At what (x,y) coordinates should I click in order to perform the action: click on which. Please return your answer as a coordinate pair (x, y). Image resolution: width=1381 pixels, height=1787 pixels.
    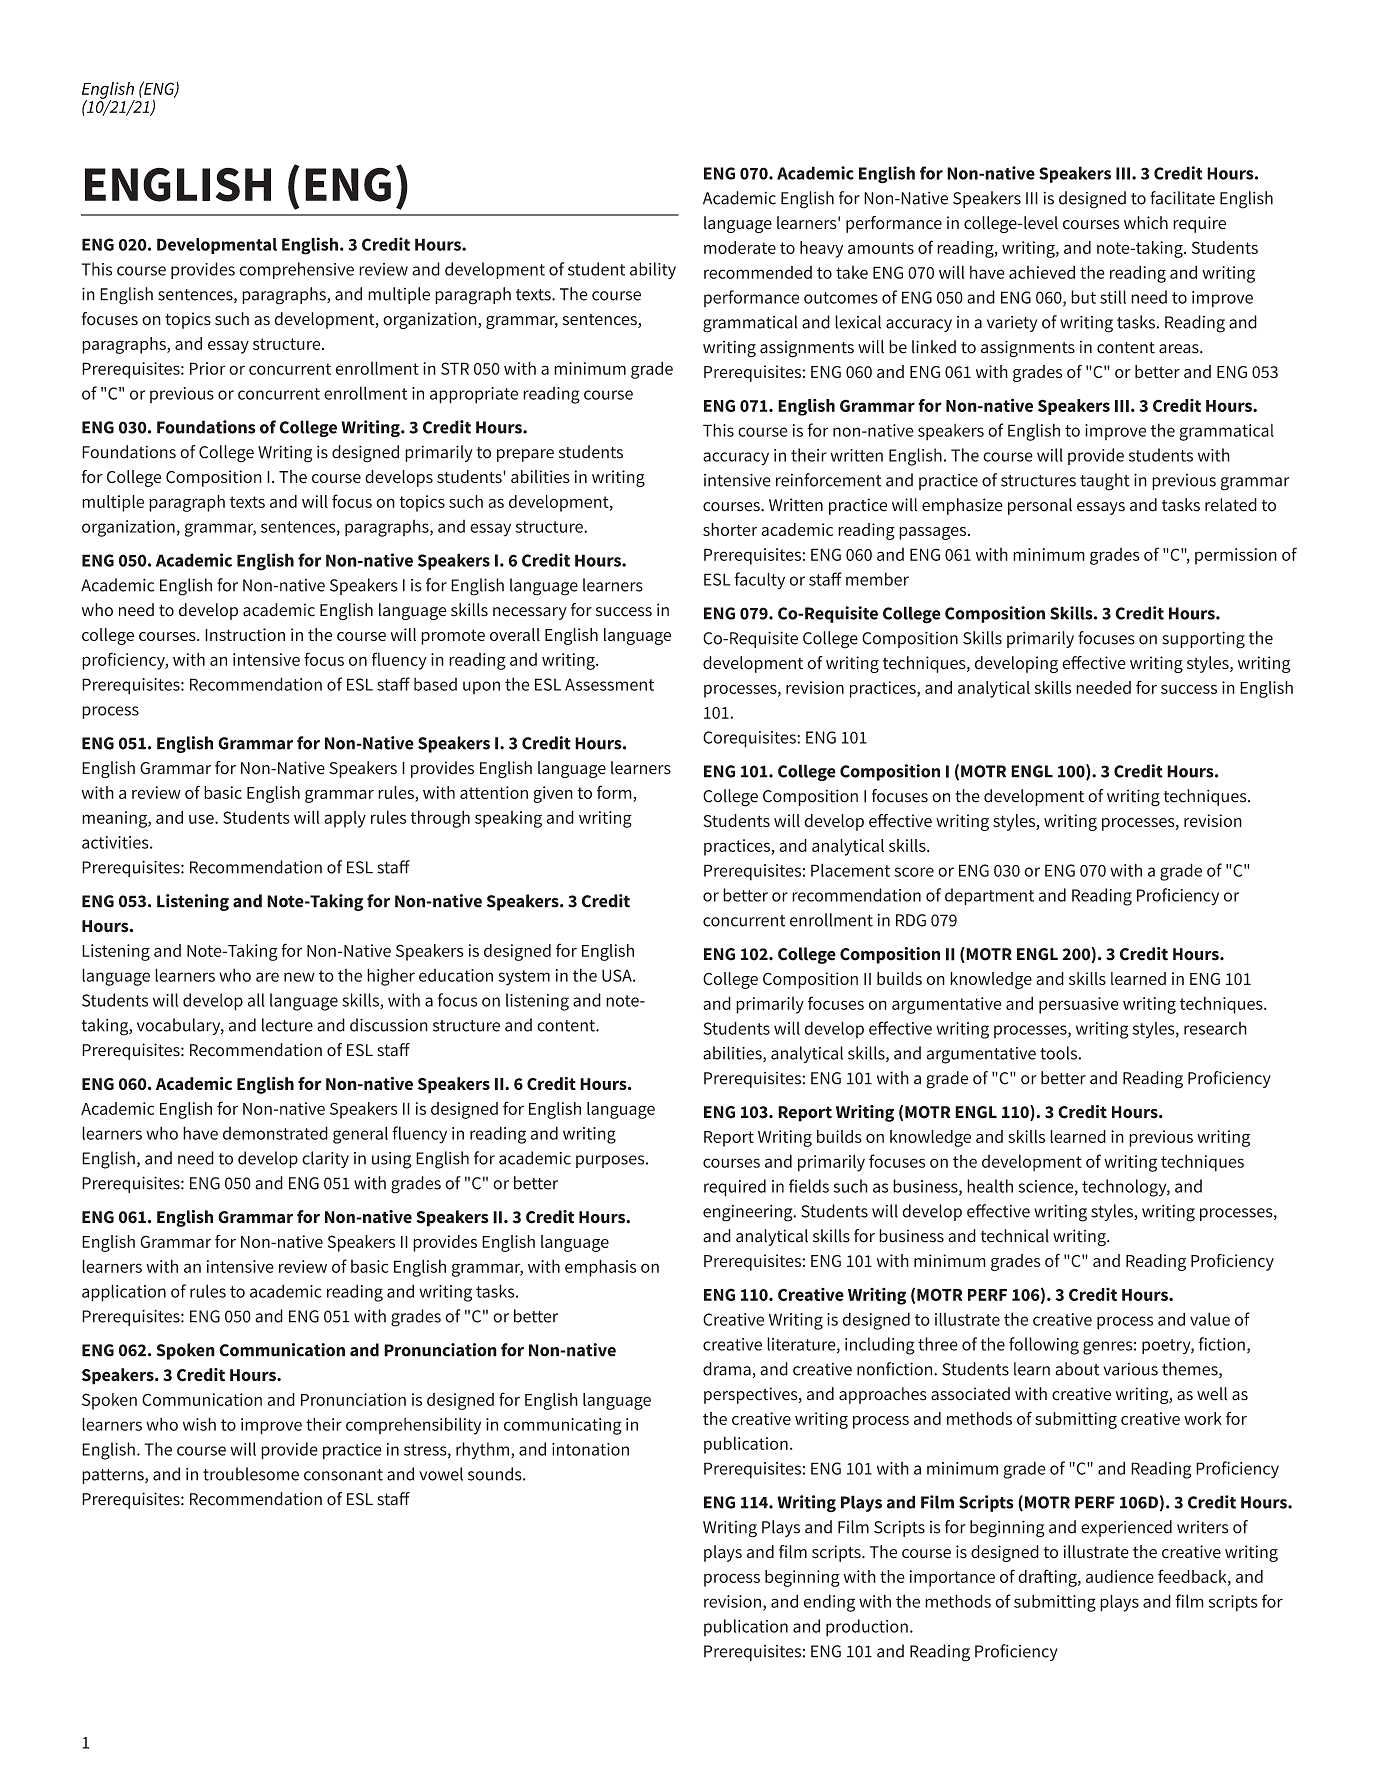
    Looking at the image, I should click on (1146, 223).
